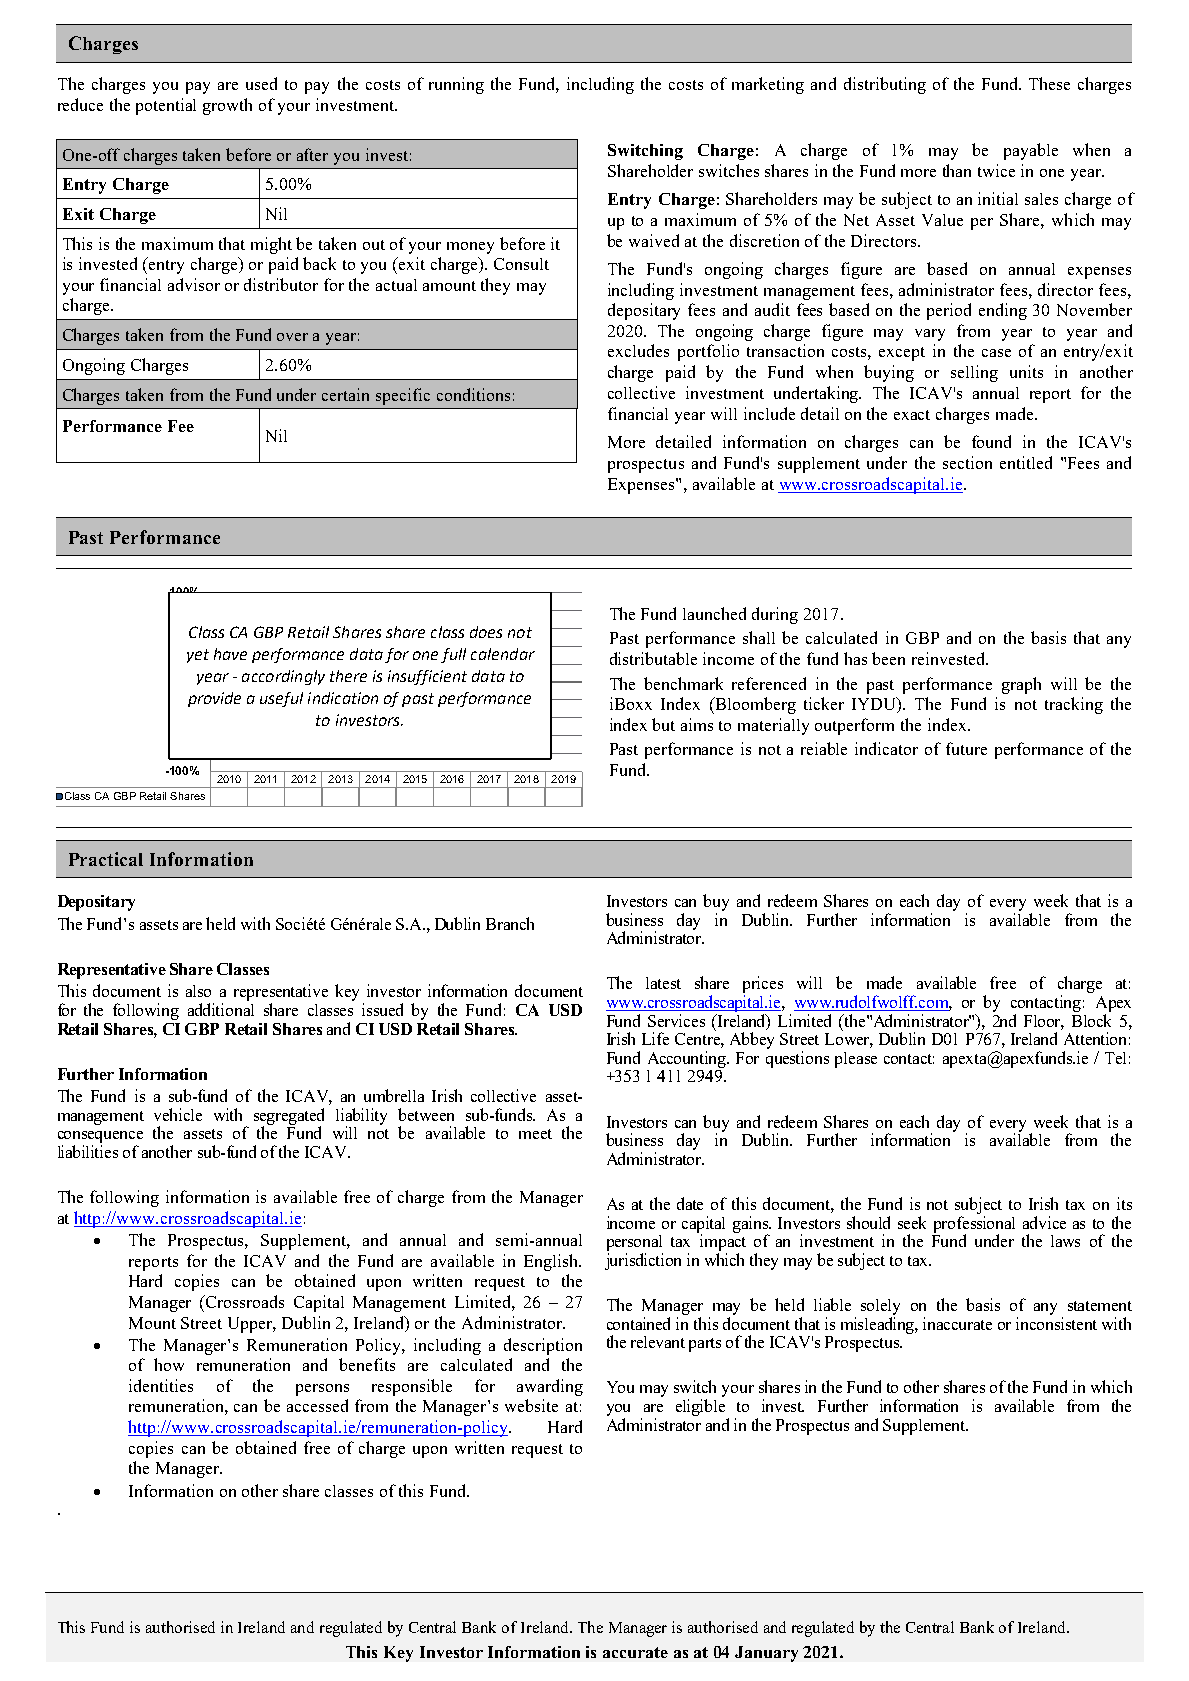  Describe the element at coordinates (317, 1405) in the screenshot. I see `accessed` at that location.
